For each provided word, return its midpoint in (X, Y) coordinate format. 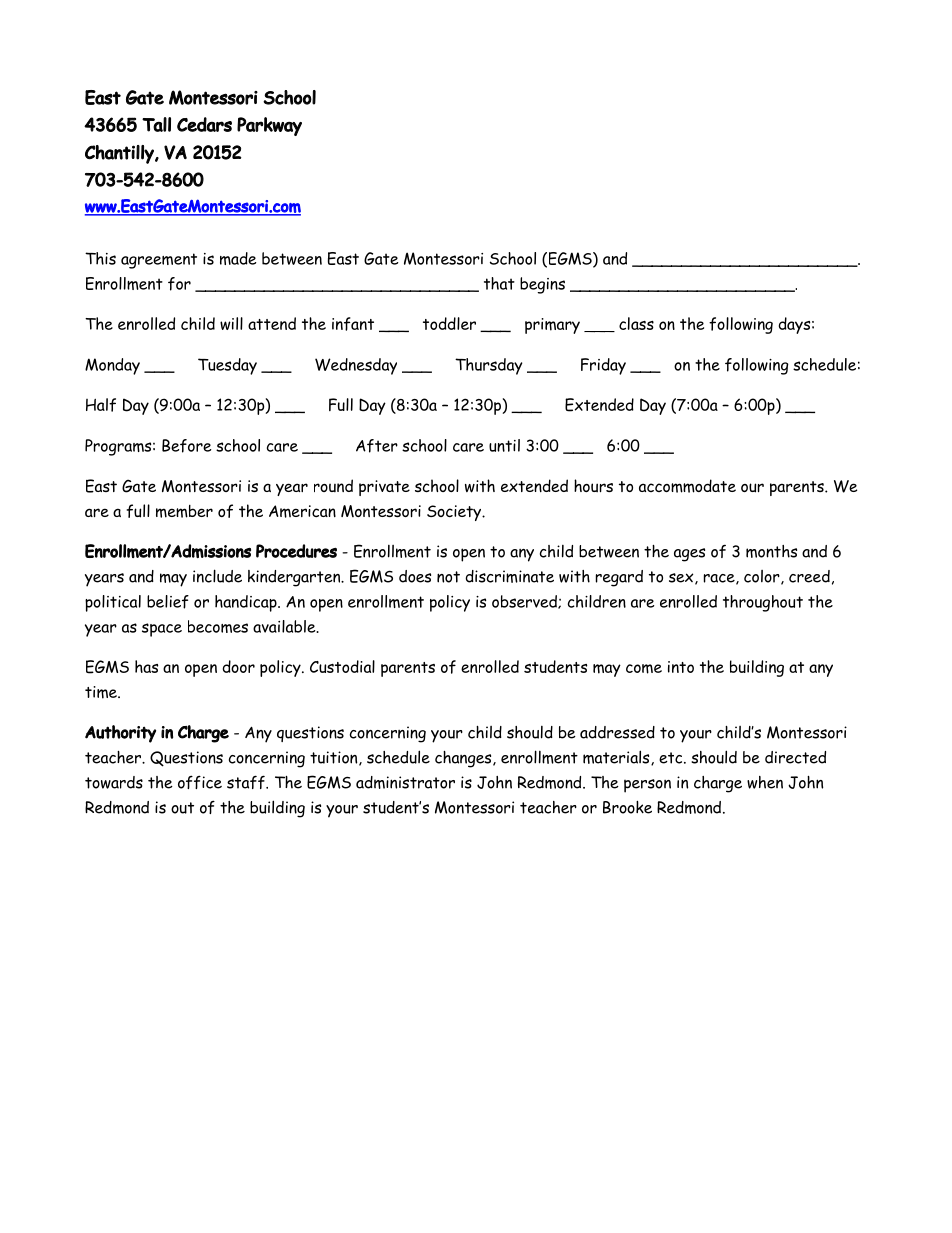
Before (186, 446)
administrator (405, 782)
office (200, 782)
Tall (156, 124)
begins (542, 285)
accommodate (687, 486)
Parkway (269, 126)
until (504, 445)
